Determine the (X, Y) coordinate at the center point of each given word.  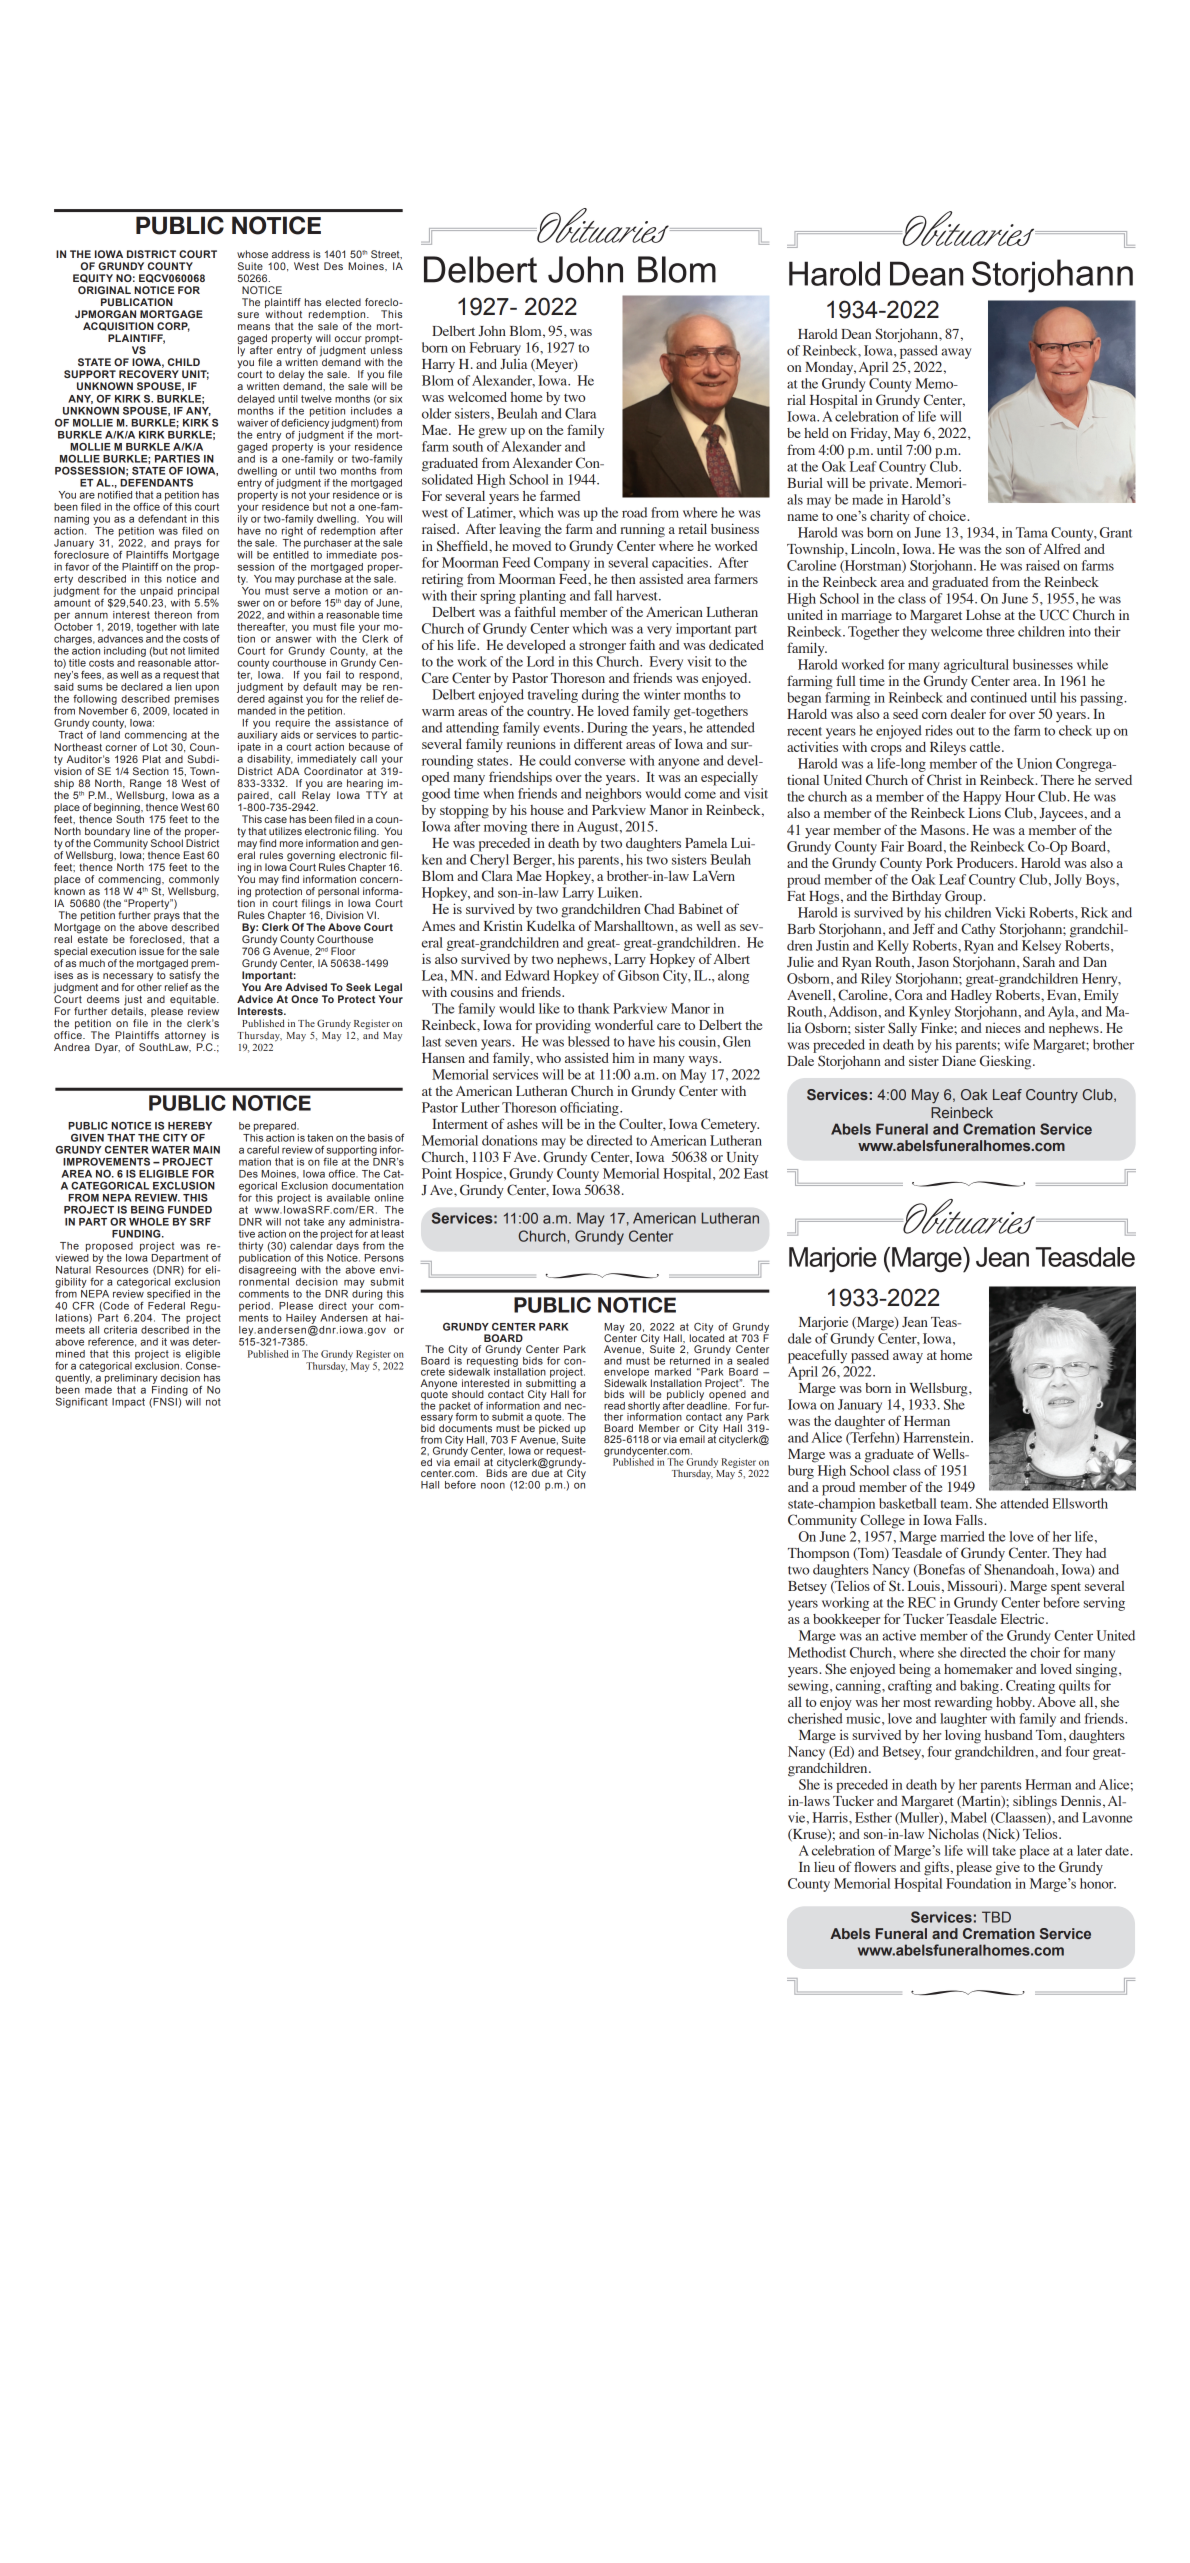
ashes (522, 1124)
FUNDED (190, 1210)
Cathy (978, 930)
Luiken (619, 892)
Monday (830, 369)
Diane (959, 1060)
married (962, 1536)
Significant (82, 1403)
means (254, 327)
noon (493, 1485)
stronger (602, 647)
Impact (128, 1403)
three (1000, 631)
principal (198, 592)
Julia (513, 364)
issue (151, 951)
